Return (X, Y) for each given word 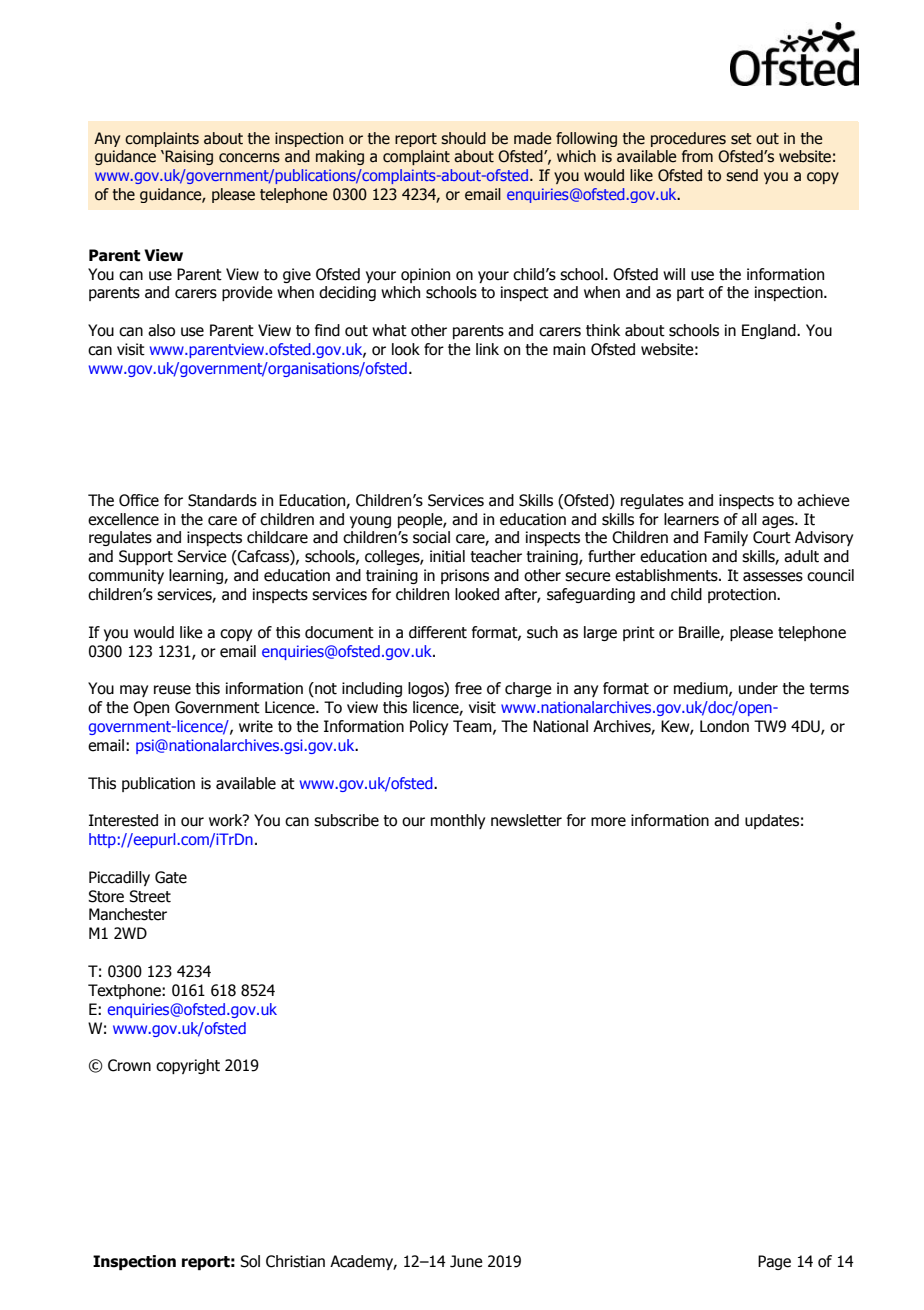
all (749, 519)
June (466, 1261)
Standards (222, 500)
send (742, 175)
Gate (171, 877)
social (431, 537)
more (608, 822)
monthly (458, 821)
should (463, 138)
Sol (250, 1261)
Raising (188, 157)
